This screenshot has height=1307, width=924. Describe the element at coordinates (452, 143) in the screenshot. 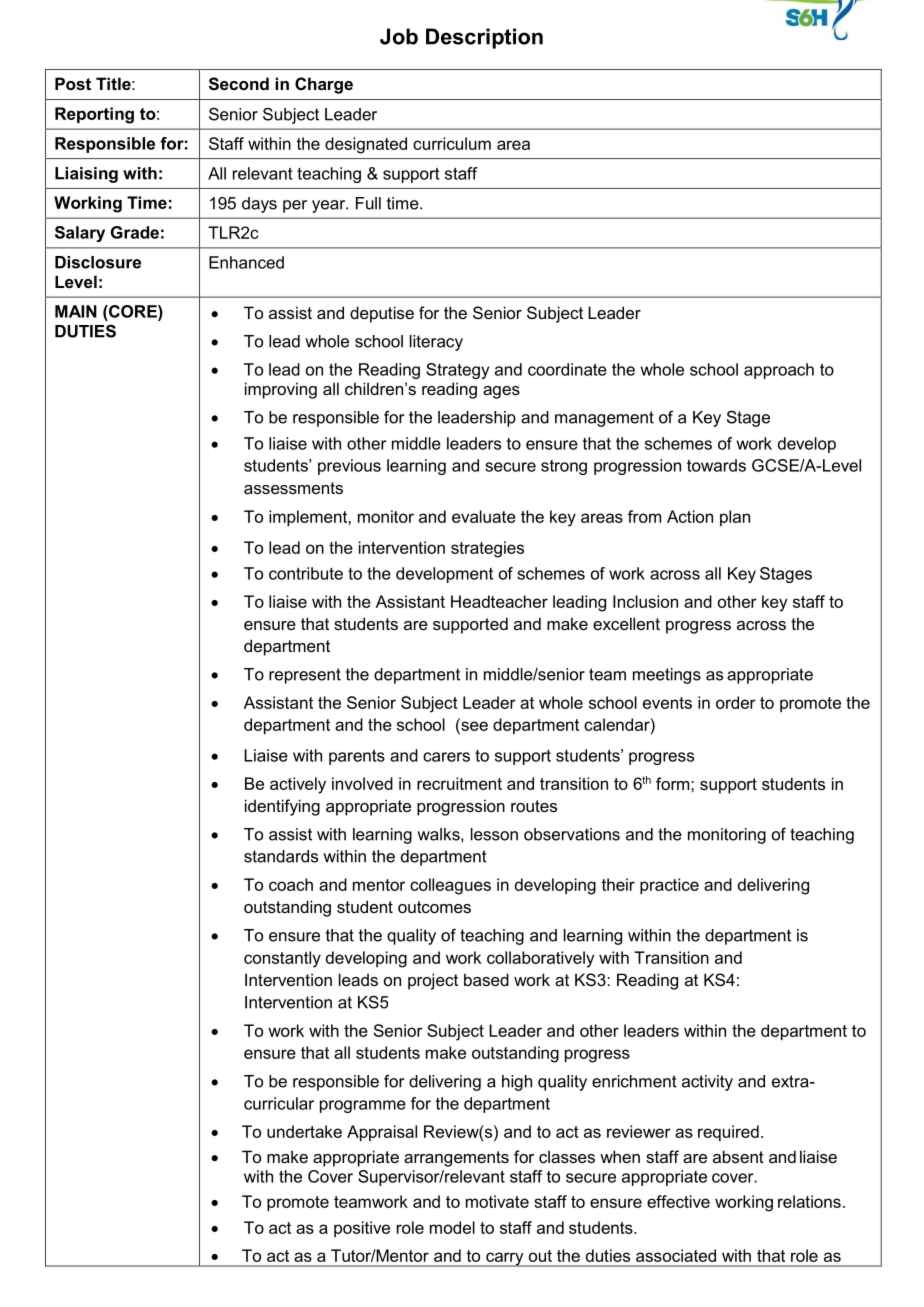

I see `curriculum` at that location.
